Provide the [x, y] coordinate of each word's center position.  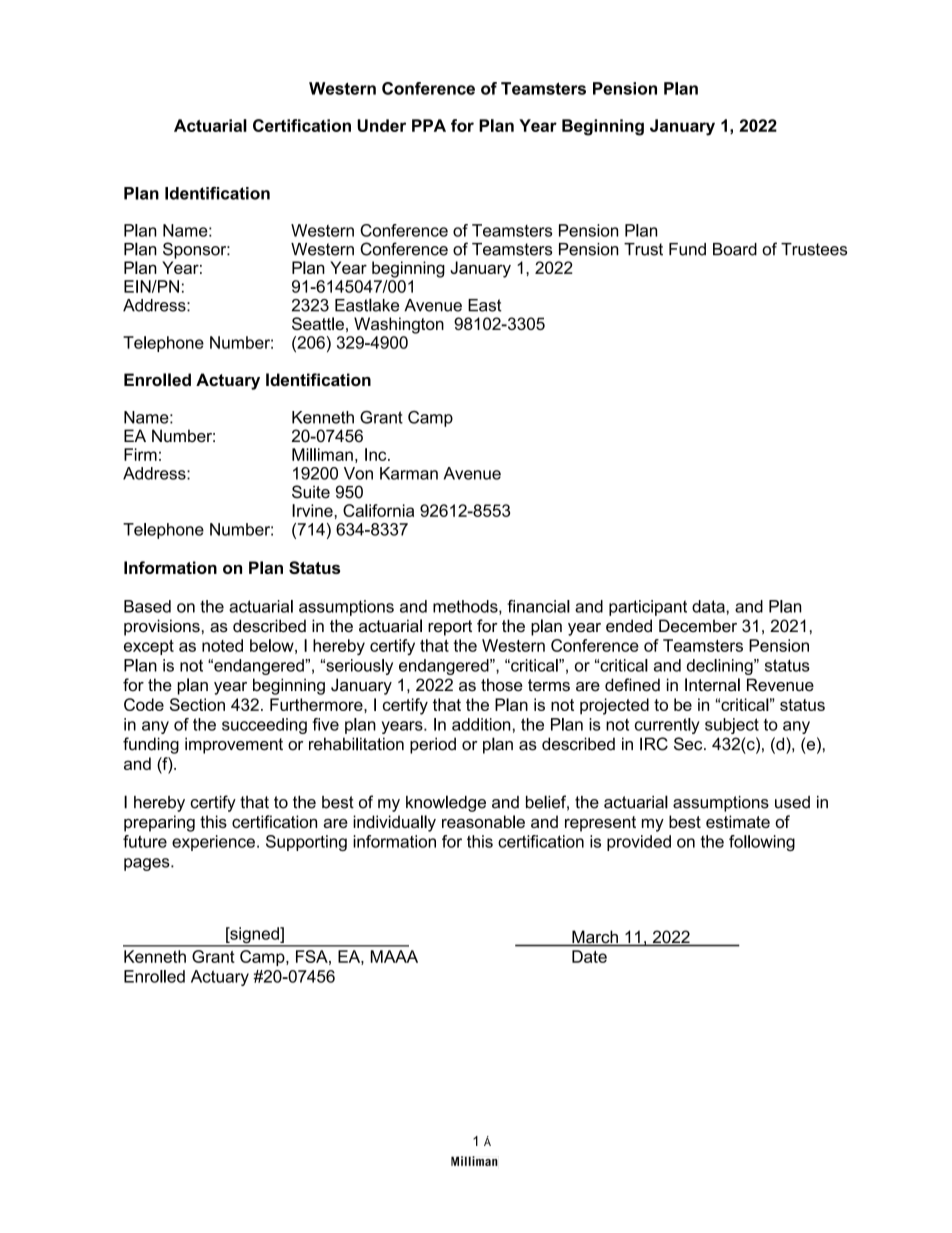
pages [148, 864]
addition [481, 724]
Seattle [318, 323]
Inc [377, 454]
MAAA [394, 956]
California [378, 510]
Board [735, 249]
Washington [399, 325]
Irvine [313, 510]
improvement [234, 745]
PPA [429, 125]
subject [732, 726]
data [709, 606]
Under [381, 125]
